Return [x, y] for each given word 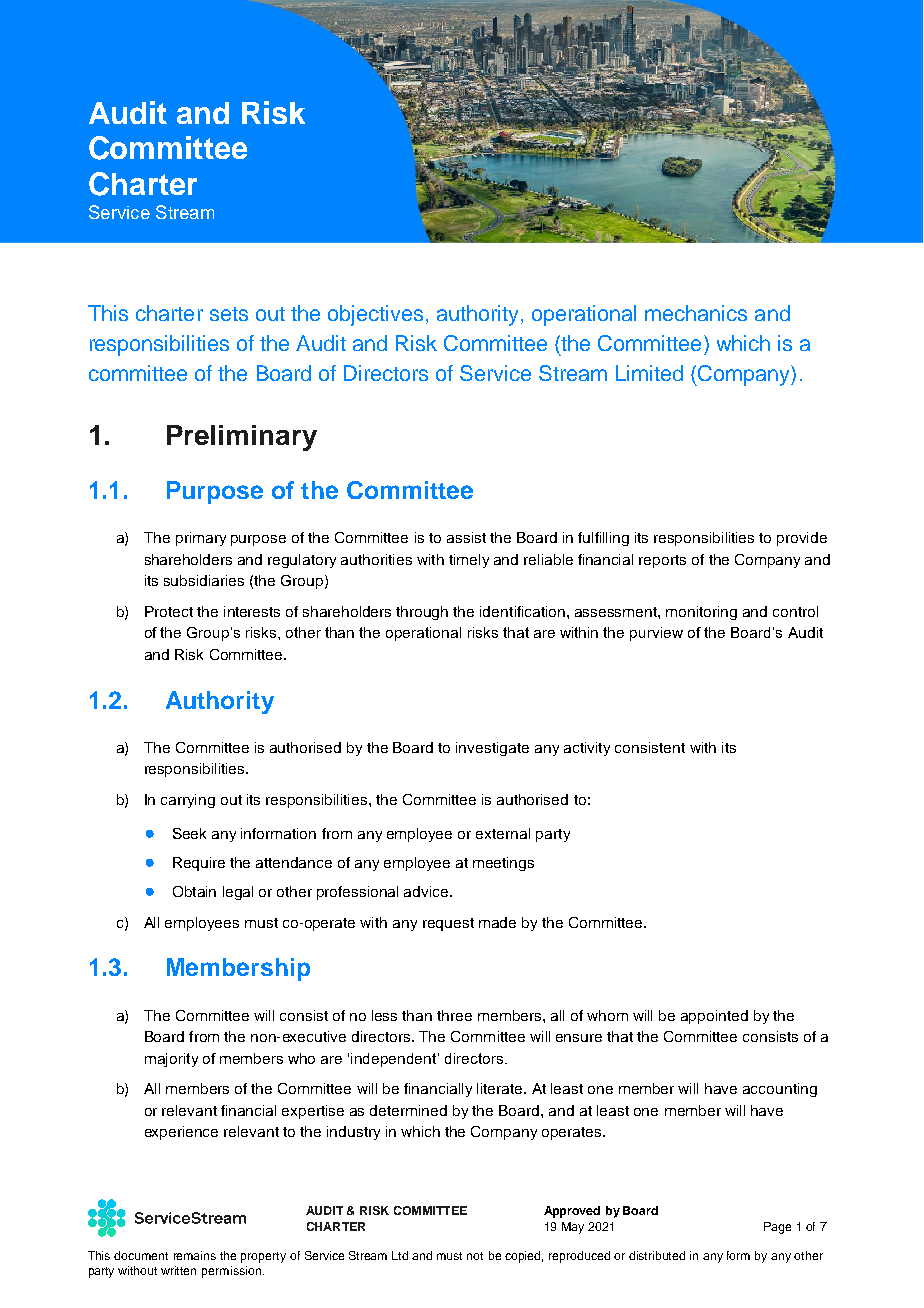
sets [229, 314]
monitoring [701, 613]
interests [252, 611]
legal [238, 893]
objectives [375, 315]
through [422, 613]
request [448, 924]
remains [195, 1255]
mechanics [696, 313]
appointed [714, 1017]
